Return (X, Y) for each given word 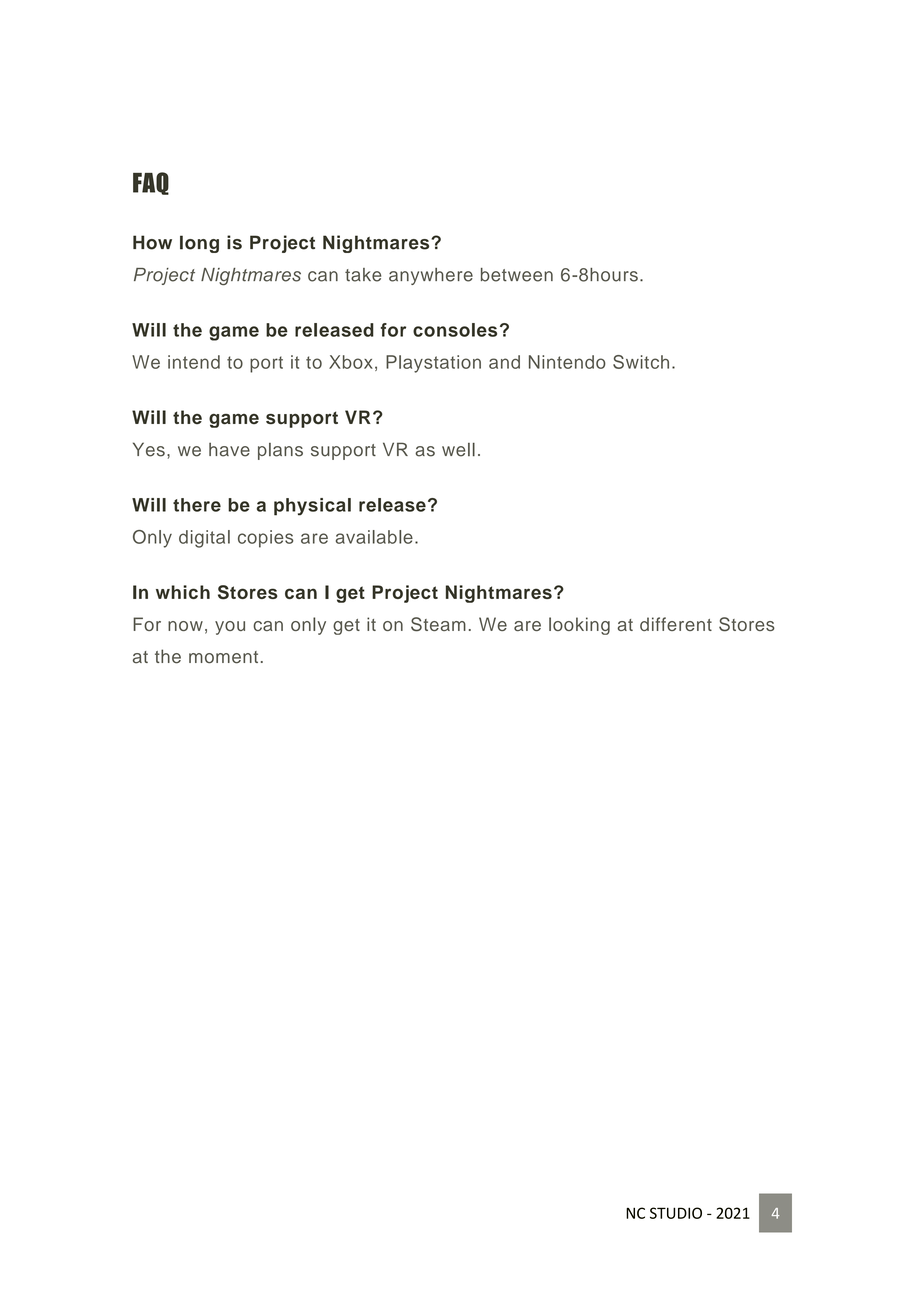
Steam (438, 624)
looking (579, 626)
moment (223, 657)
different (676, 624)
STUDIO (676, 1213)
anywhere (431, 276)
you (230, 628)
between (517, 275)
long (199, 244)
